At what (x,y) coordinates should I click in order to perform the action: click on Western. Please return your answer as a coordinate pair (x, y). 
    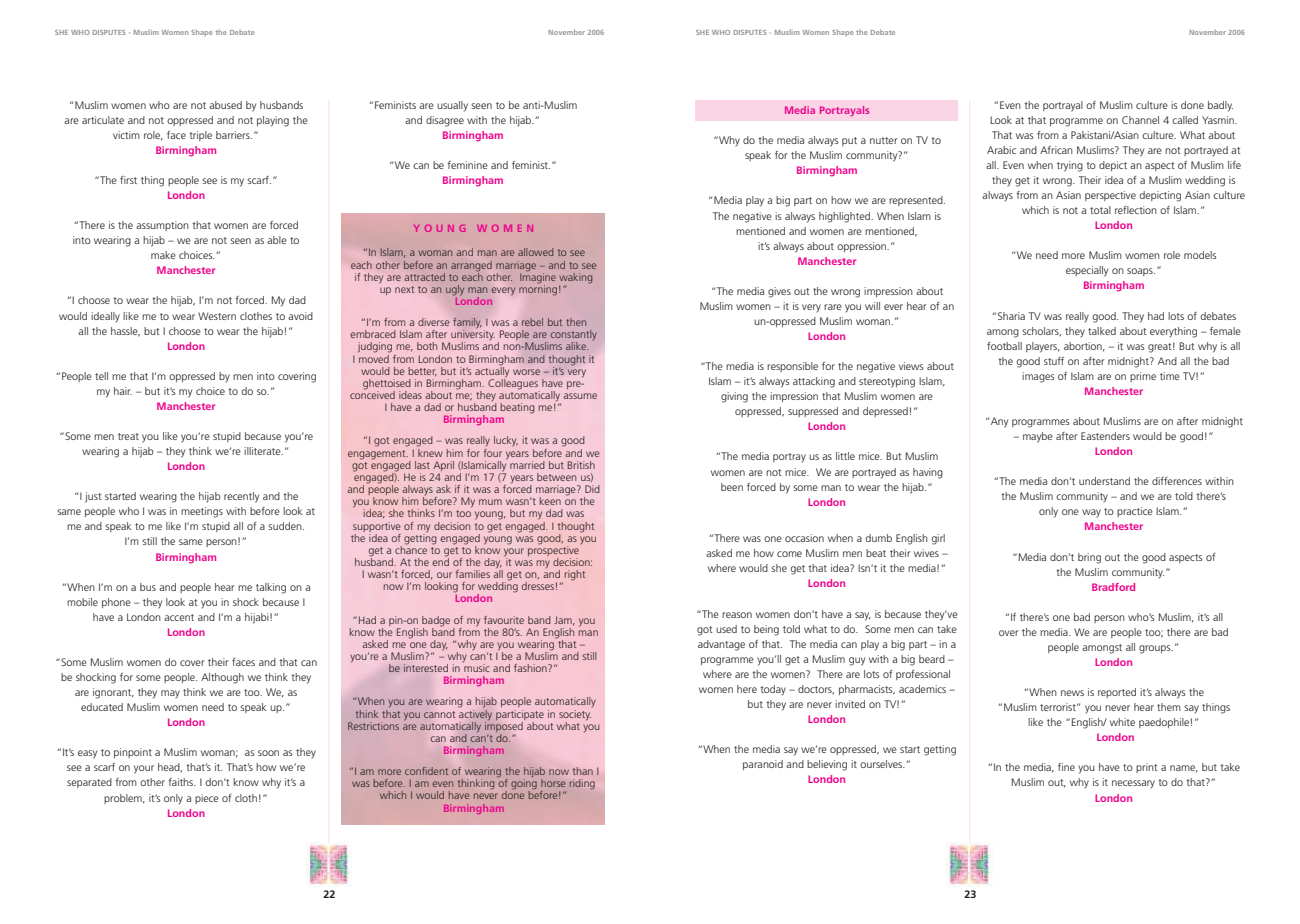
    Looking at the image, I should click on (217, 316).
